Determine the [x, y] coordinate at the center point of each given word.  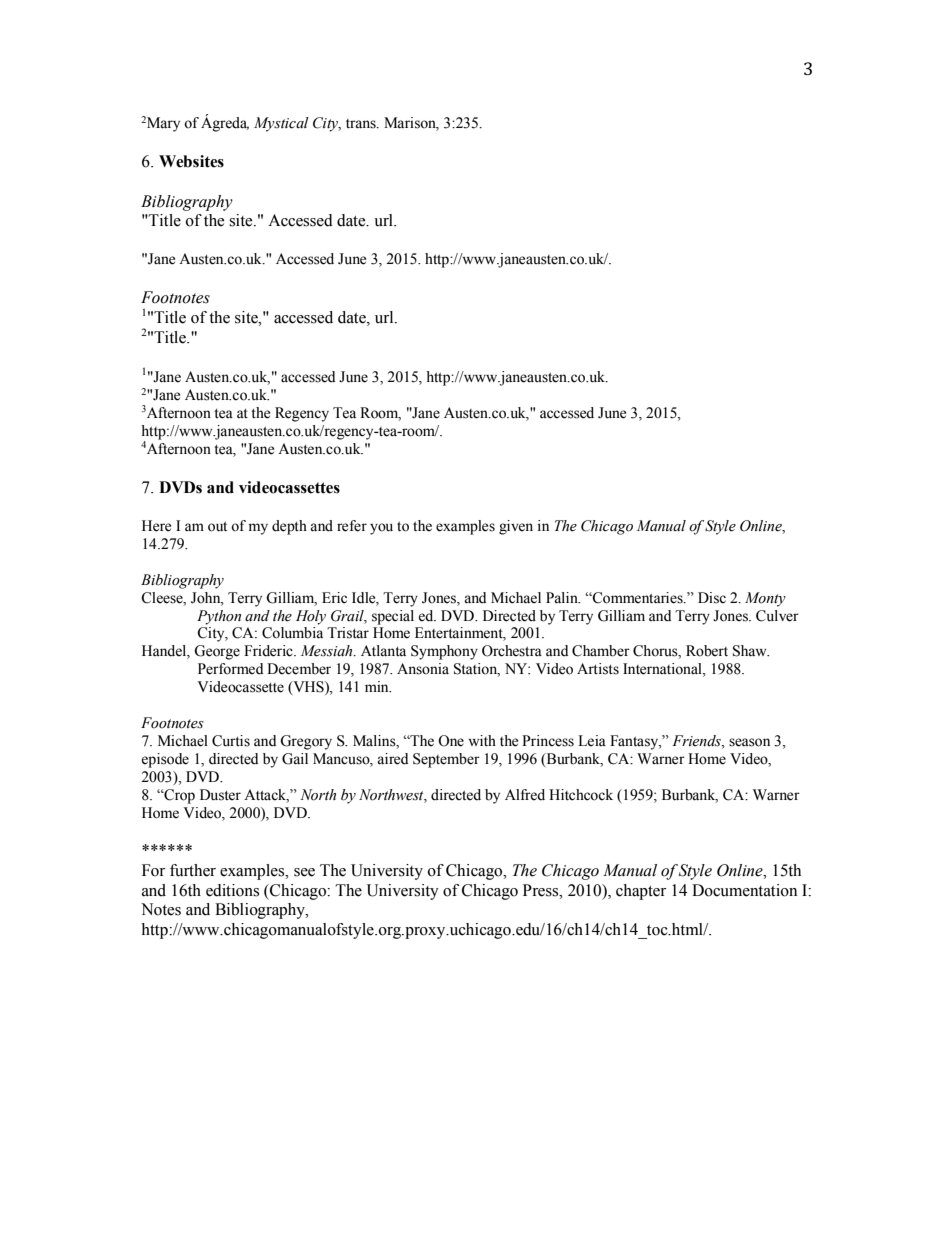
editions [232, 890]
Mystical [281, 124]
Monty [765, 599]
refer [352, 526]
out [217, 527]
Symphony [444, 652]
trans [362, 124]
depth [289, 527]
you [381, 529]
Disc [712, 598]
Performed [230, 669]
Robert [707, 651]
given [516, 527]
